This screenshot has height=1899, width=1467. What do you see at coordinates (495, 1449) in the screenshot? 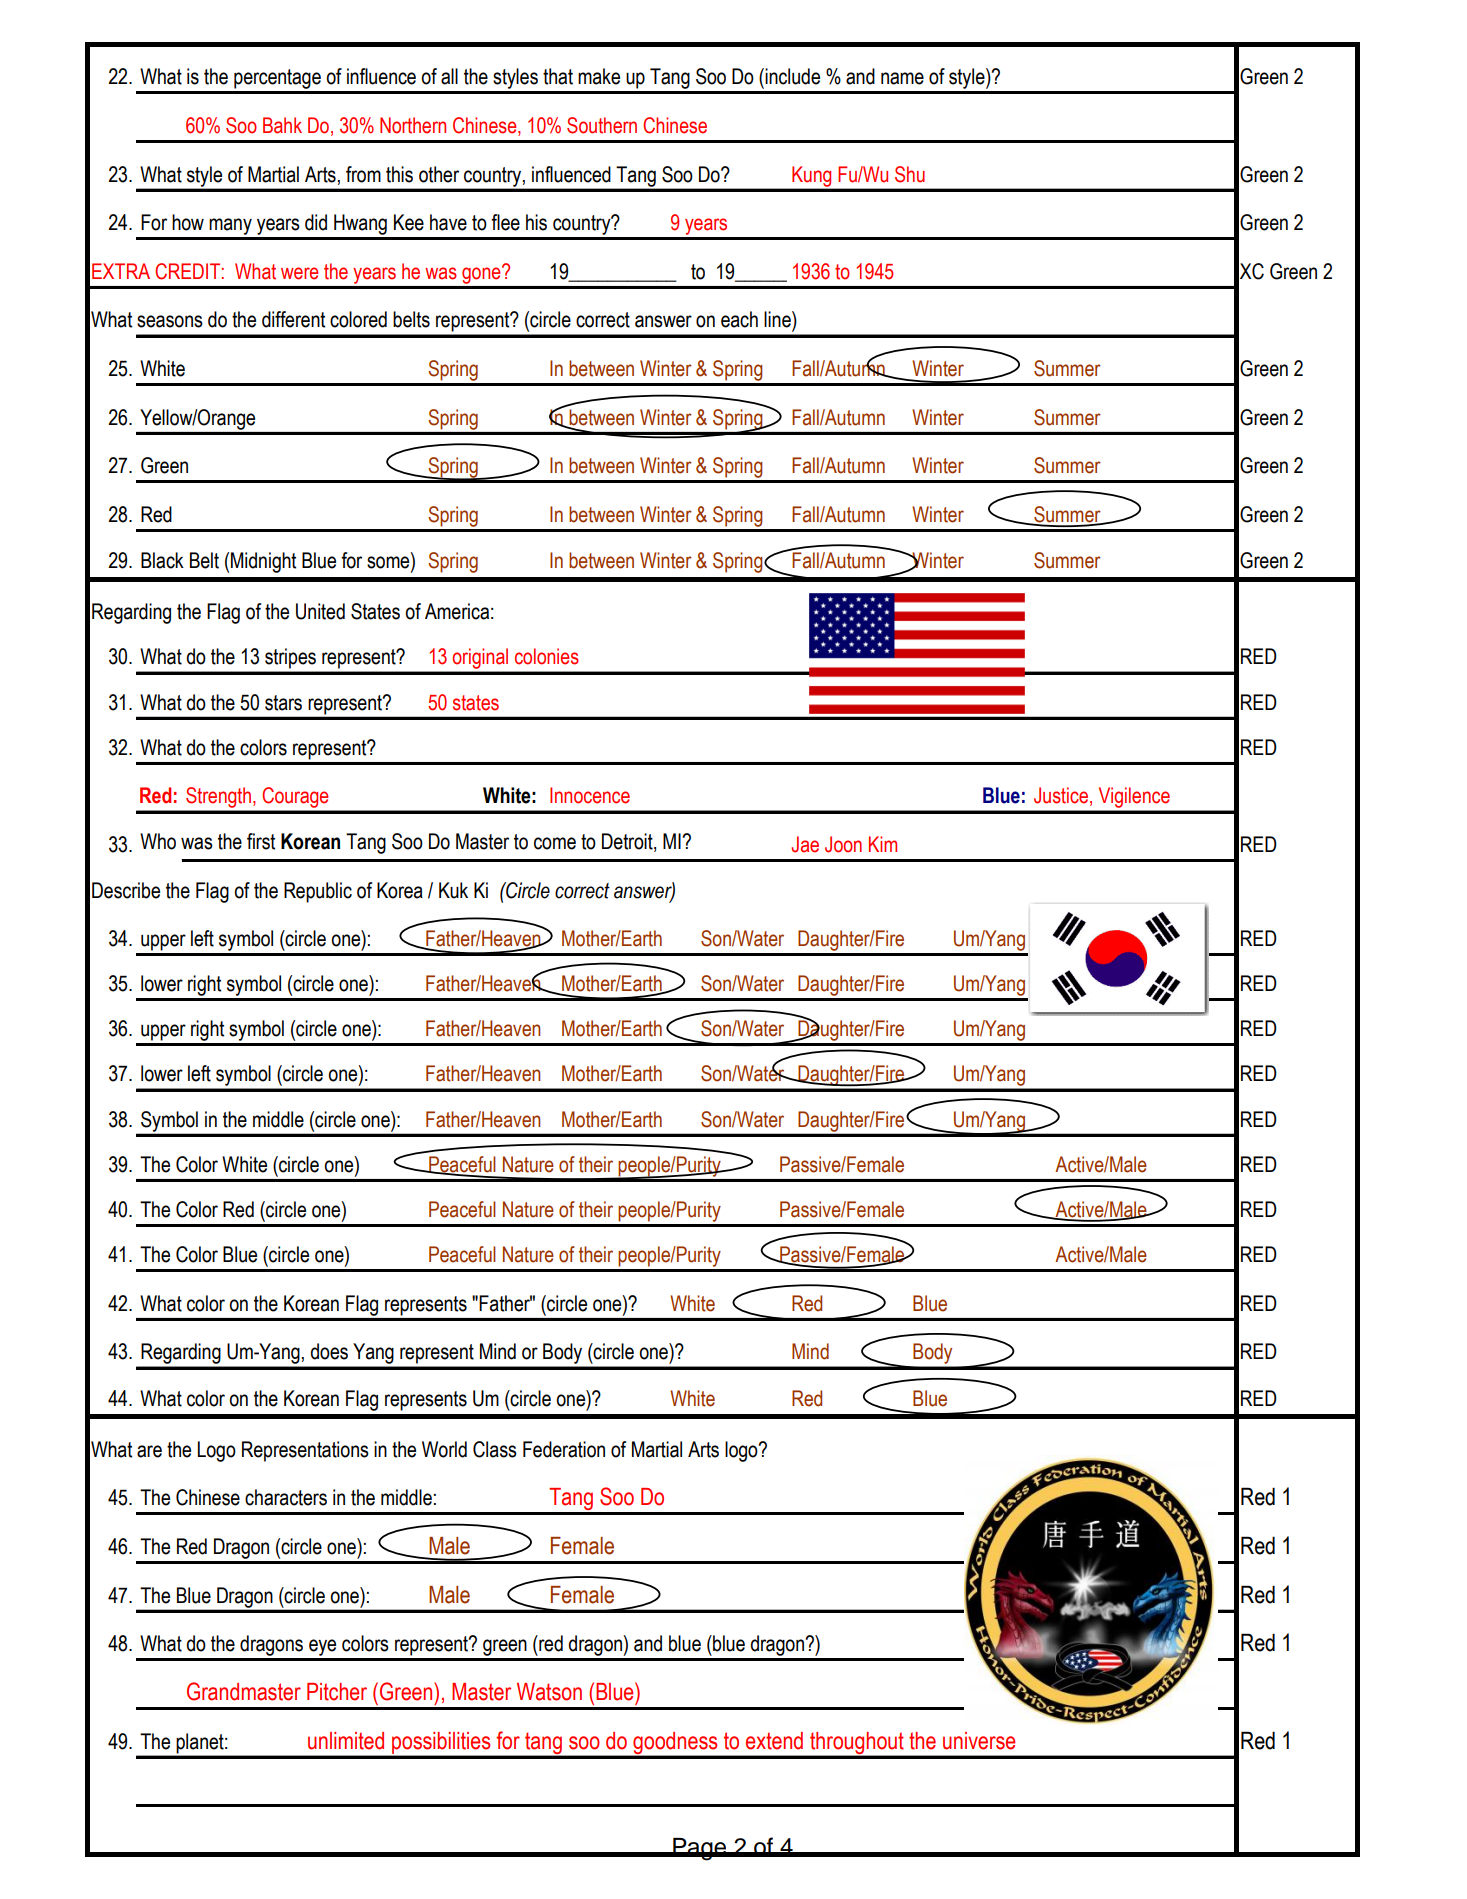
I see `Class` at bounding box center [495, 1449].
